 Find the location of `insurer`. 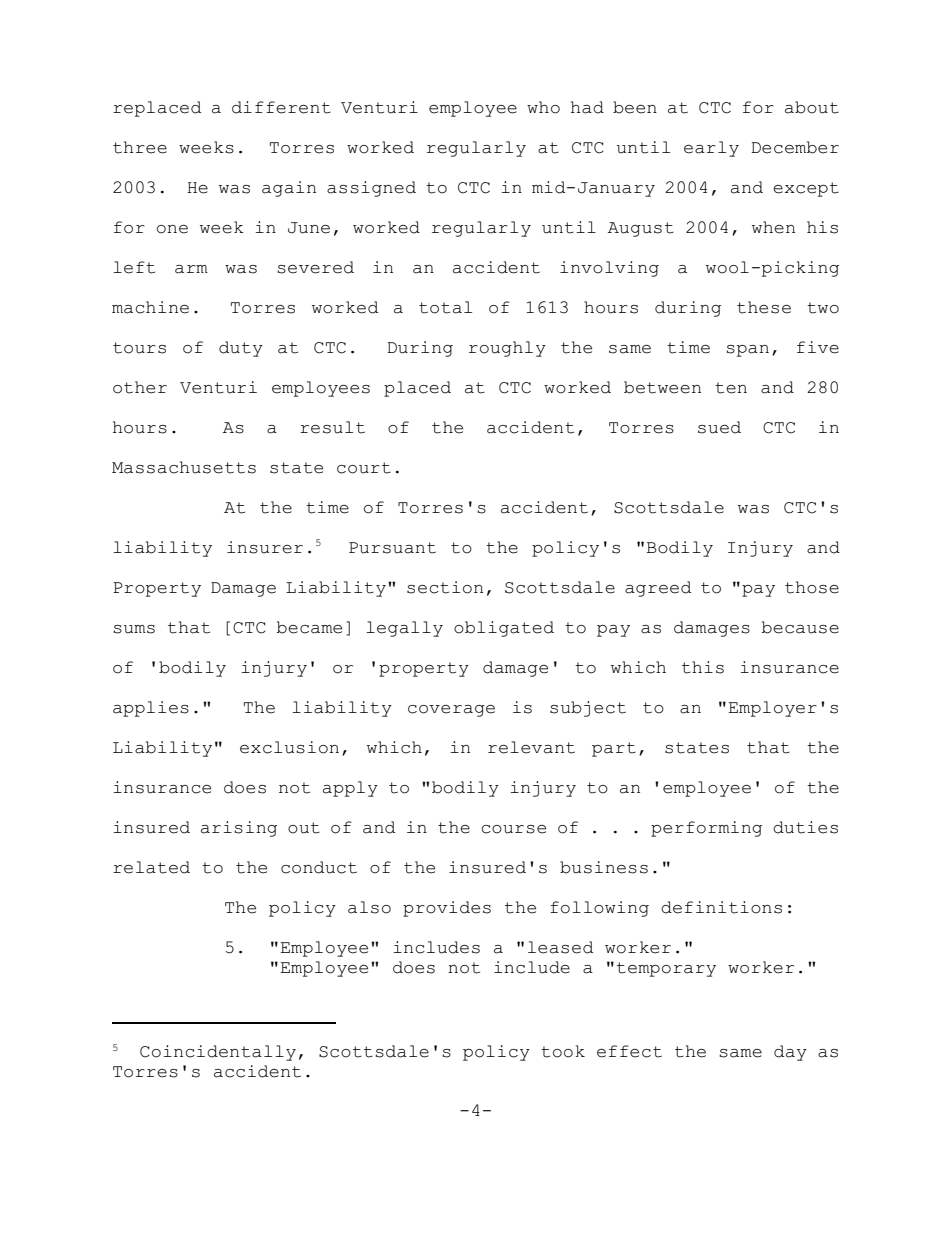

insurer is located at coordinates (265, 547).
